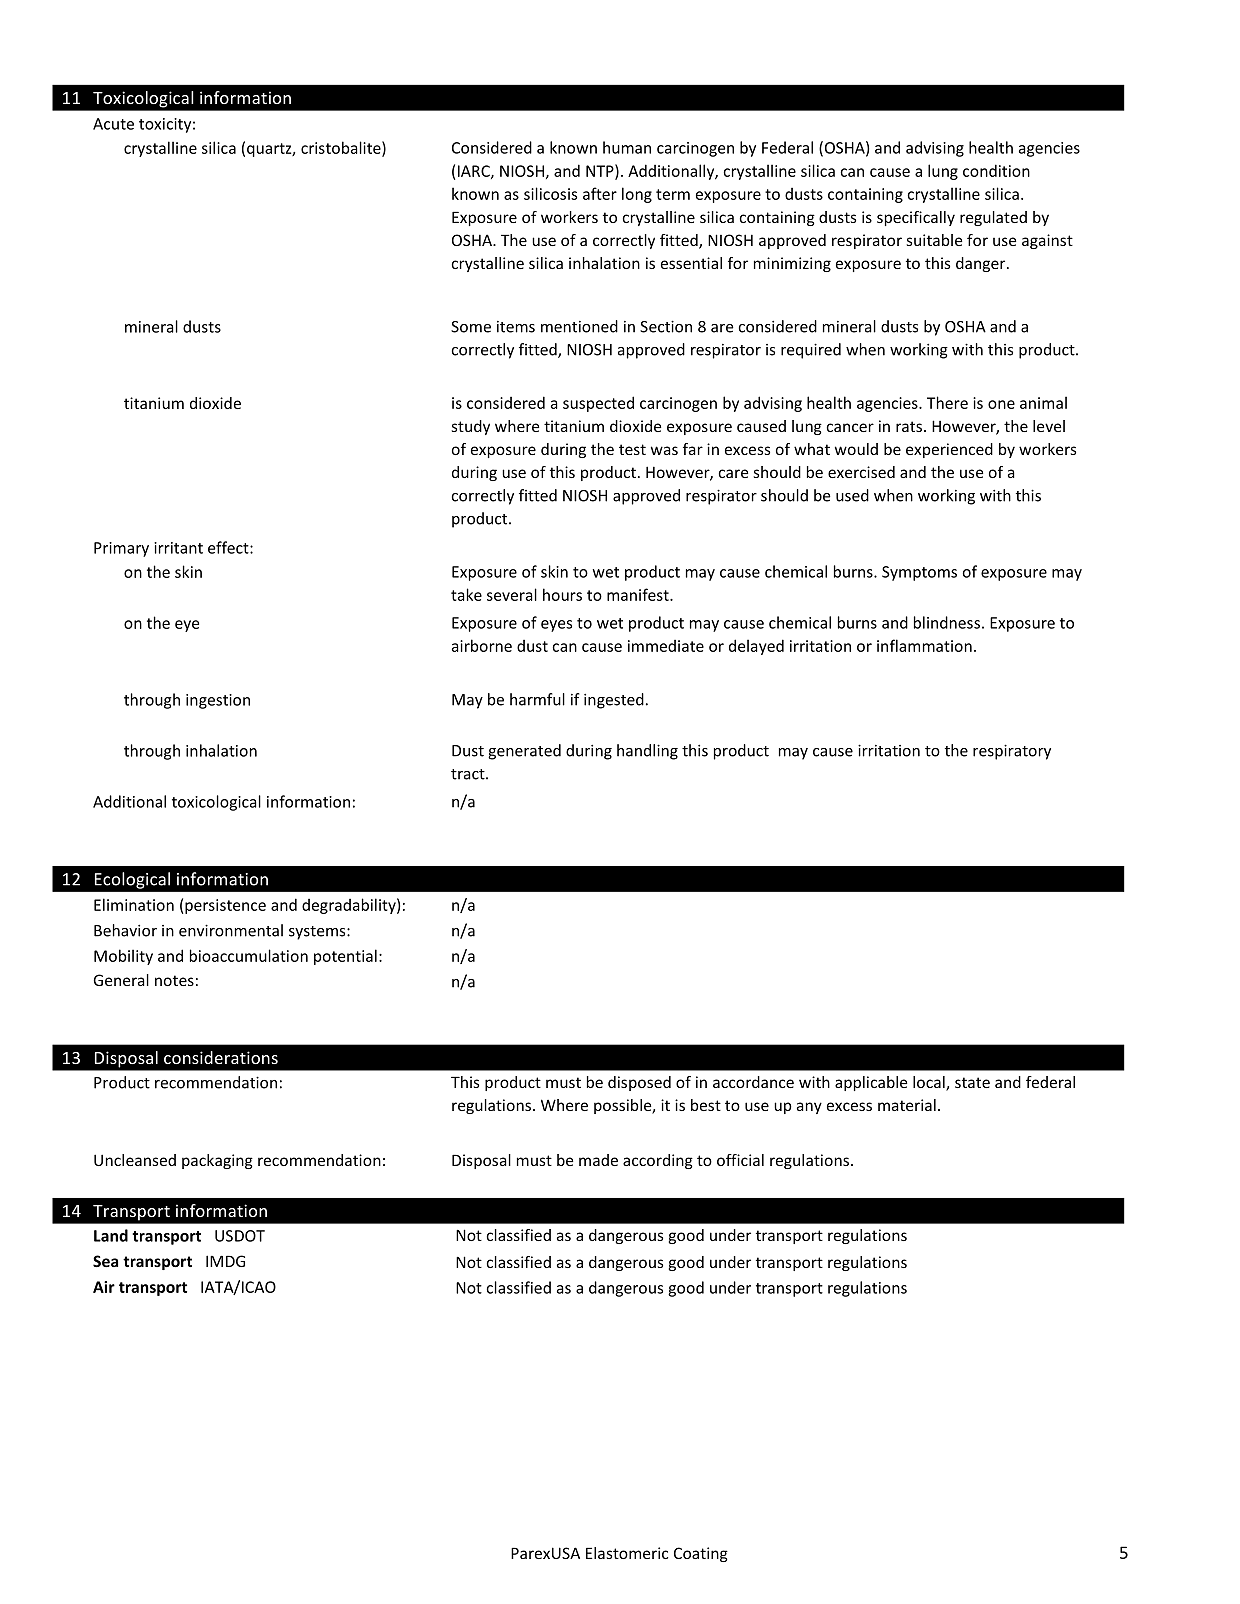 The height and width of the screenshot is (1604, 1240). What do you see at coordinates (600, 193) in the screenshot?
I see `after` at bounding box center [600, 193].
